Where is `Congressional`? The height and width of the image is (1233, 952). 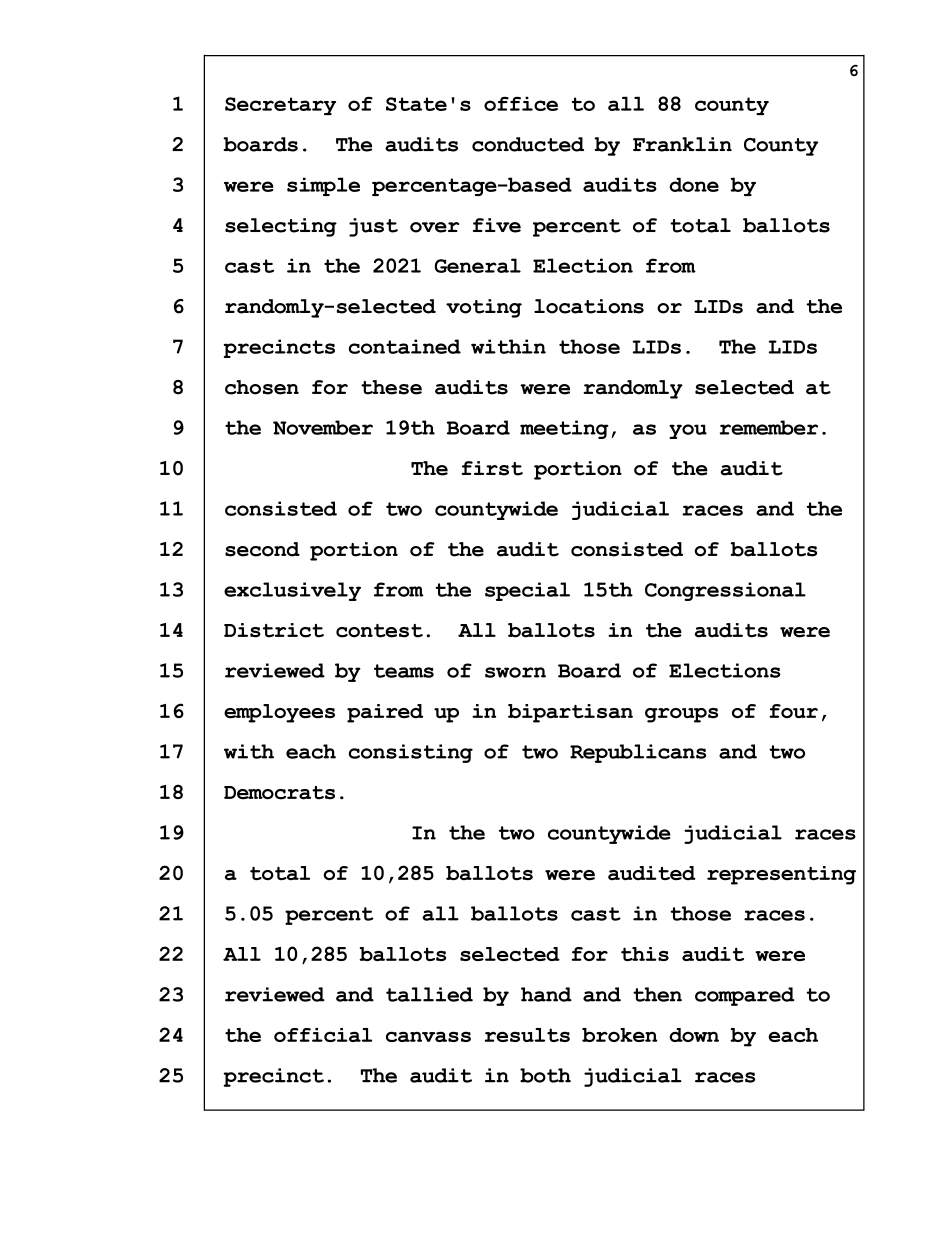 Congressional is located at coordinates (725, 591).
